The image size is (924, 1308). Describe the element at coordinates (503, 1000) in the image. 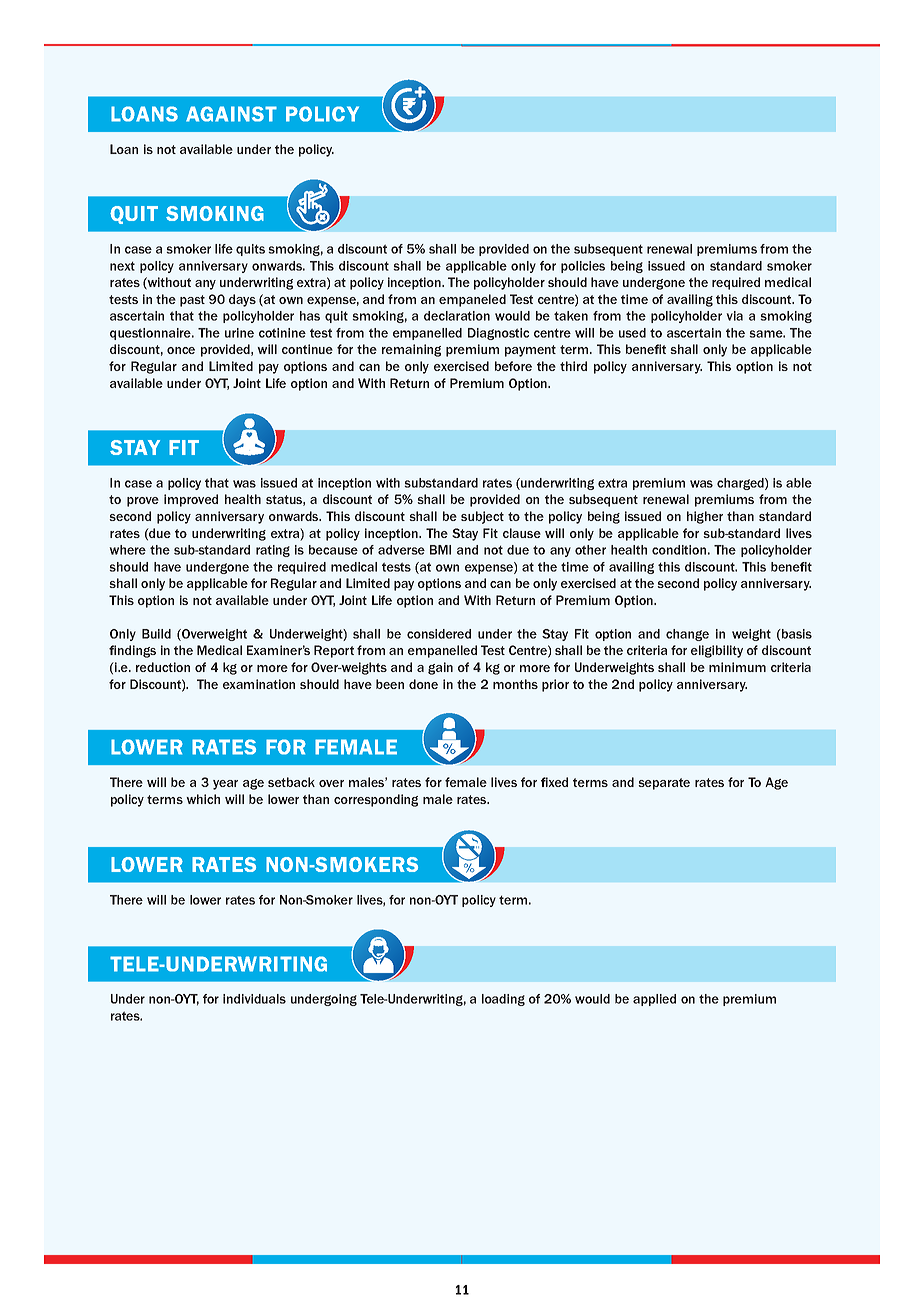

I see `loading` at that location.
